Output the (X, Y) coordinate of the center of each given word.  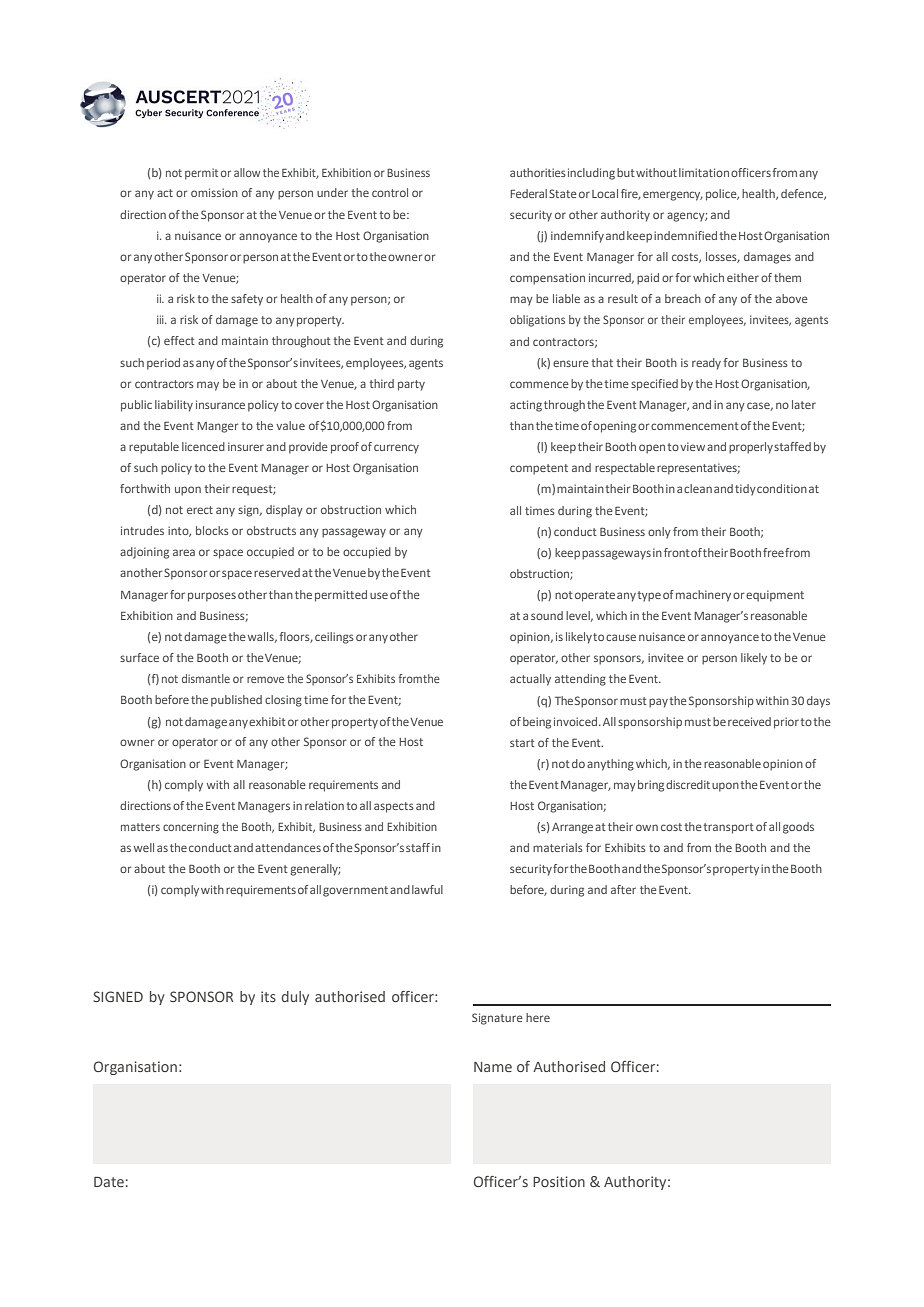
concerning (191, 828)
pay (659, 703)
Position (559, 1181)
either (743, 277)
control (390, 192)
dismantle (206, 678)
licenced (203, 446)
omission (214, 192)
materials (558, 847)
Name (493, 1067)
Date (109, 1182)
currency (396, 449)
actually (530, 680)
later (804, 404)
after (623, 889)
